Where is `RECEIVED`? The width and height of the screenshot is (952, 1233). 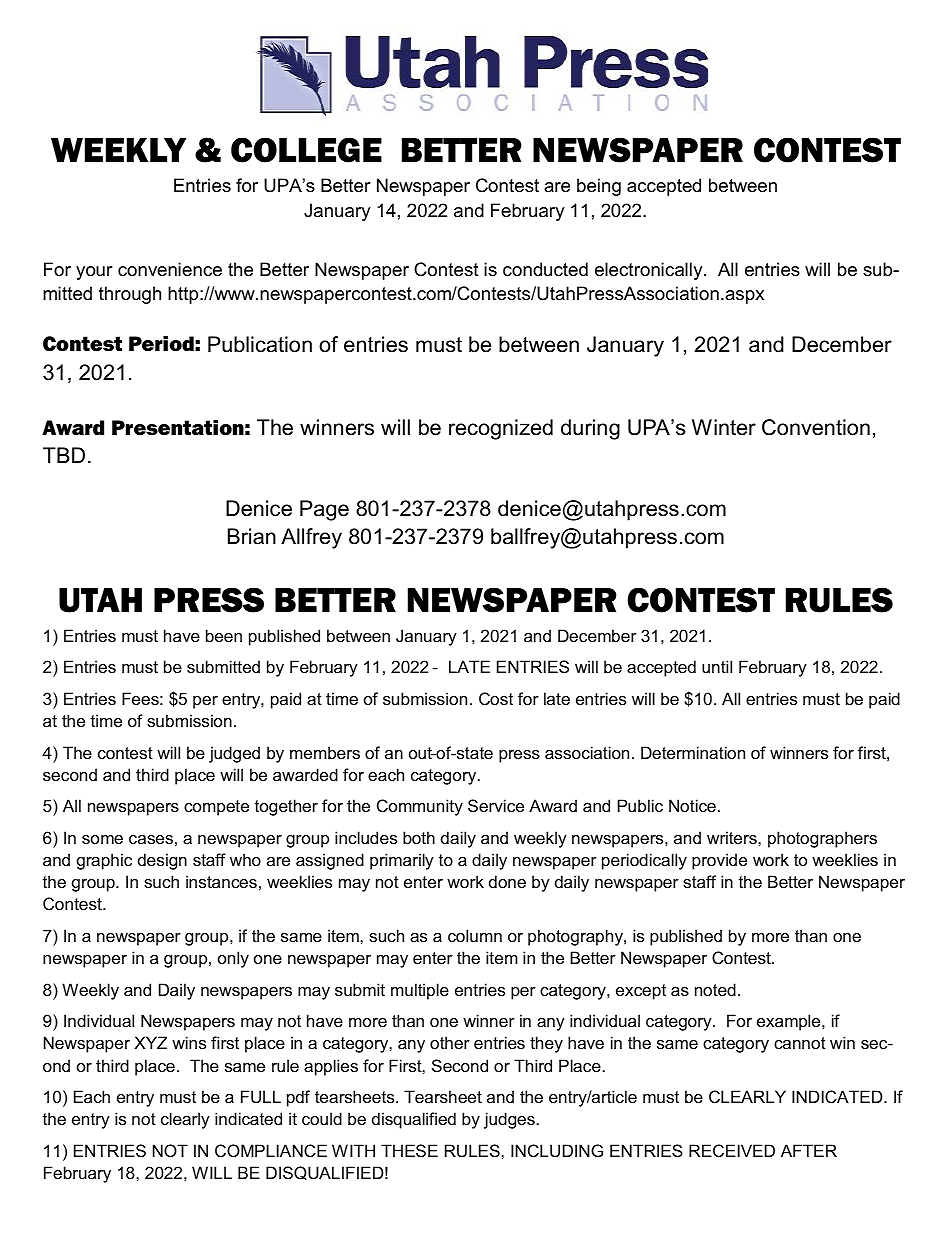
RECEIVED is located at coordinates (732, 1150).
